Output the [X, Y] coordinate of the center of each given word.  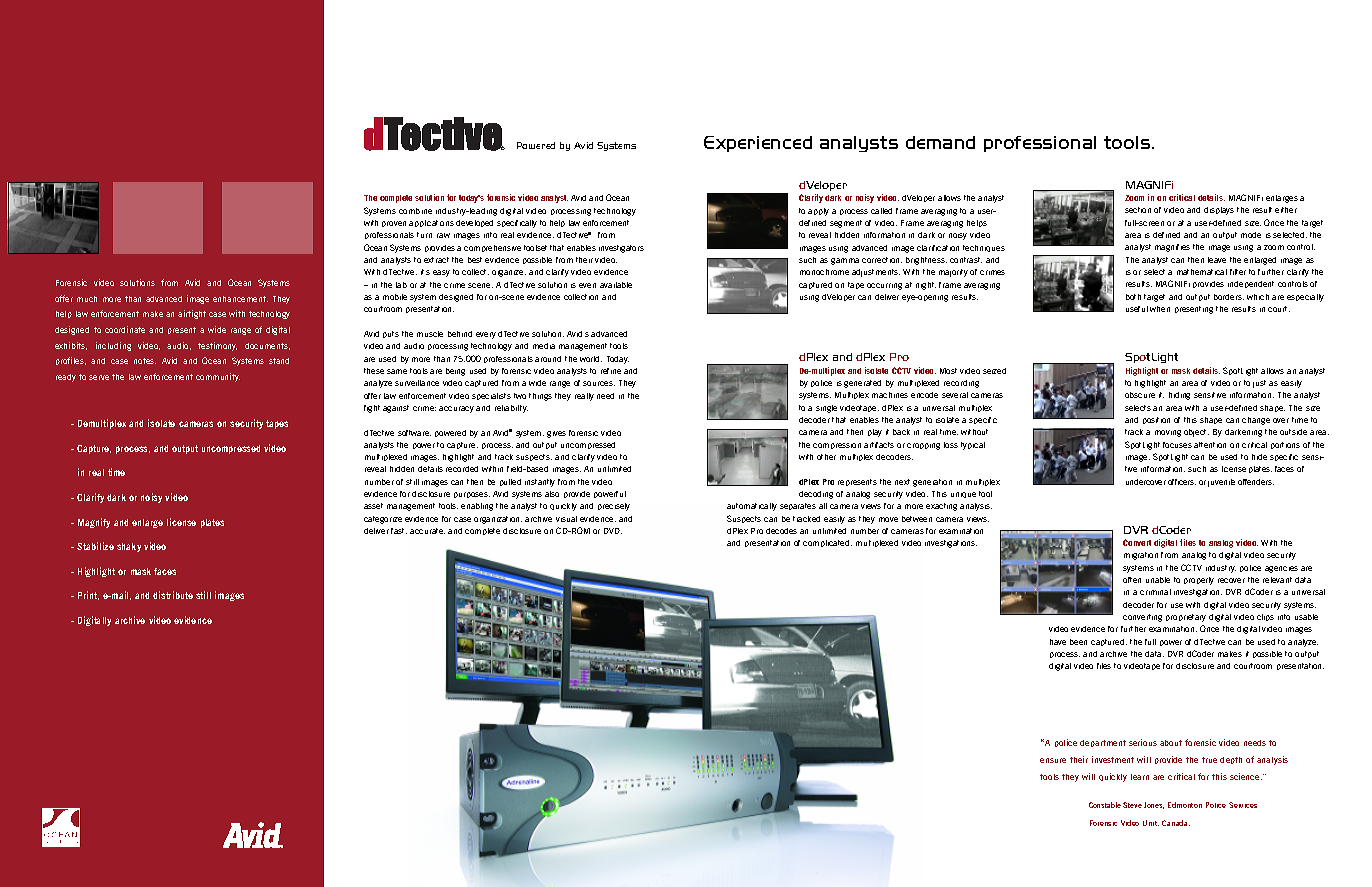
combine [415, 211]
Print [88, 595]
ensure [1053, 760]
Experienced [758, 144]
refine [611, 371]
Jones [1154, 805]
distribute [173, 595]
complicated [827, 543]
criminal [1155, 592]
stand [279, 361]
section [1138, 210]
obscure [1140, 395]
